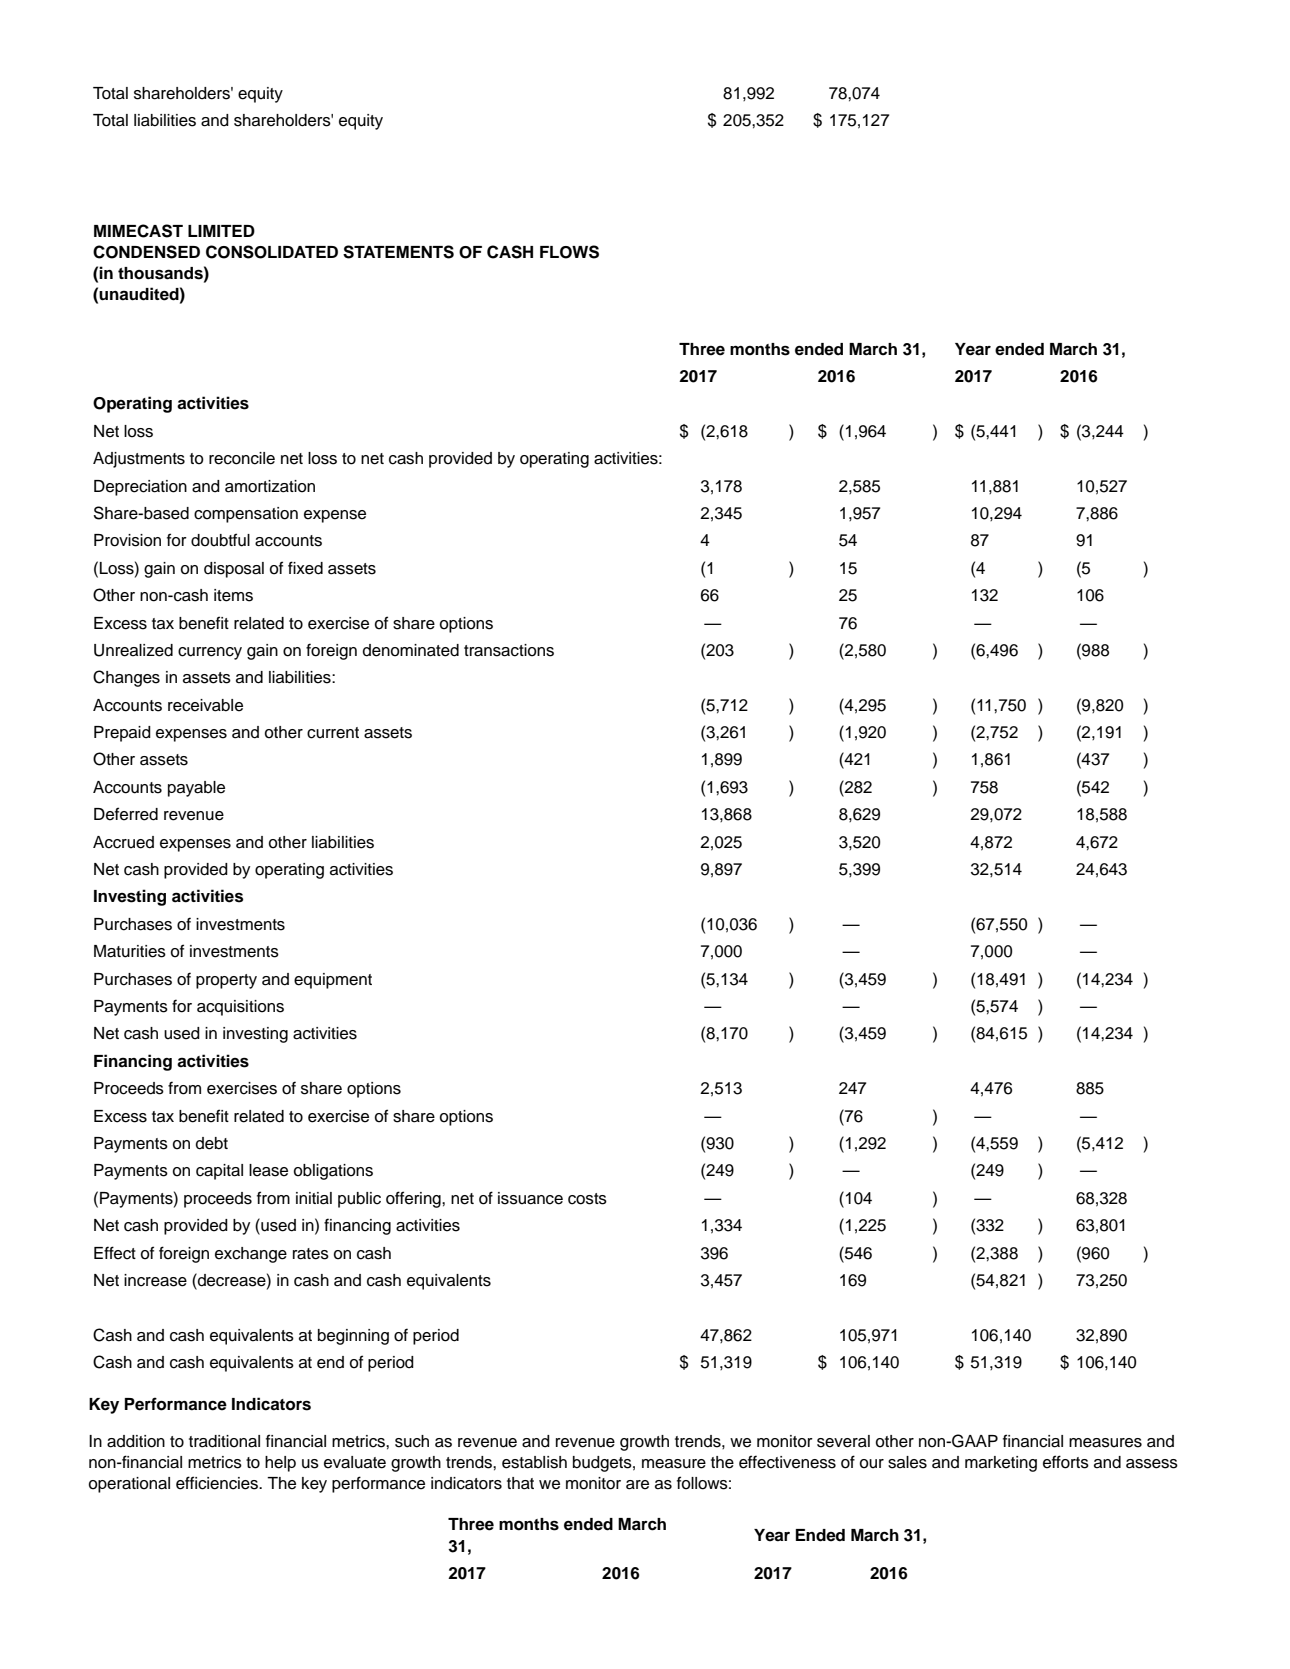 The image size is (1290, 1669). What do you see at coordinates (224, 1441) in the screenshot?
I see `traditional` at bounding box center [224, 1441].
